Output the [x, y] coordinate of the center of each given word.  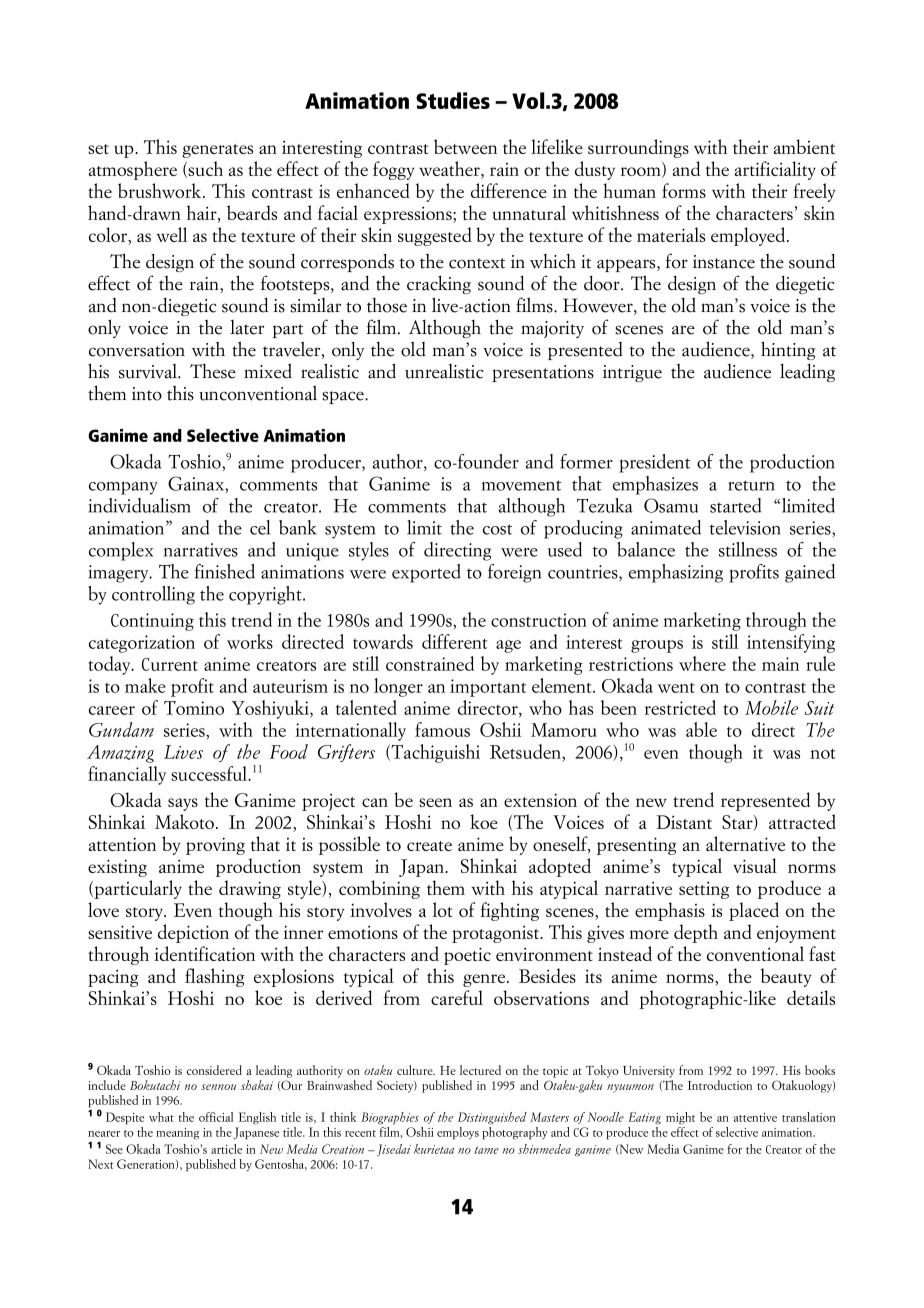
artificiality [775, 170]
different [455, 641]
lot [442, 909]
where [702, 663]
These [213, 371]
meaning [177, 1134]
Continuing [152, 622]
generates [217, 151]
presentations [543, 373]
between [465, 146]
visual [755, 865]
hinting [788, 350]
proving [215, 846]
